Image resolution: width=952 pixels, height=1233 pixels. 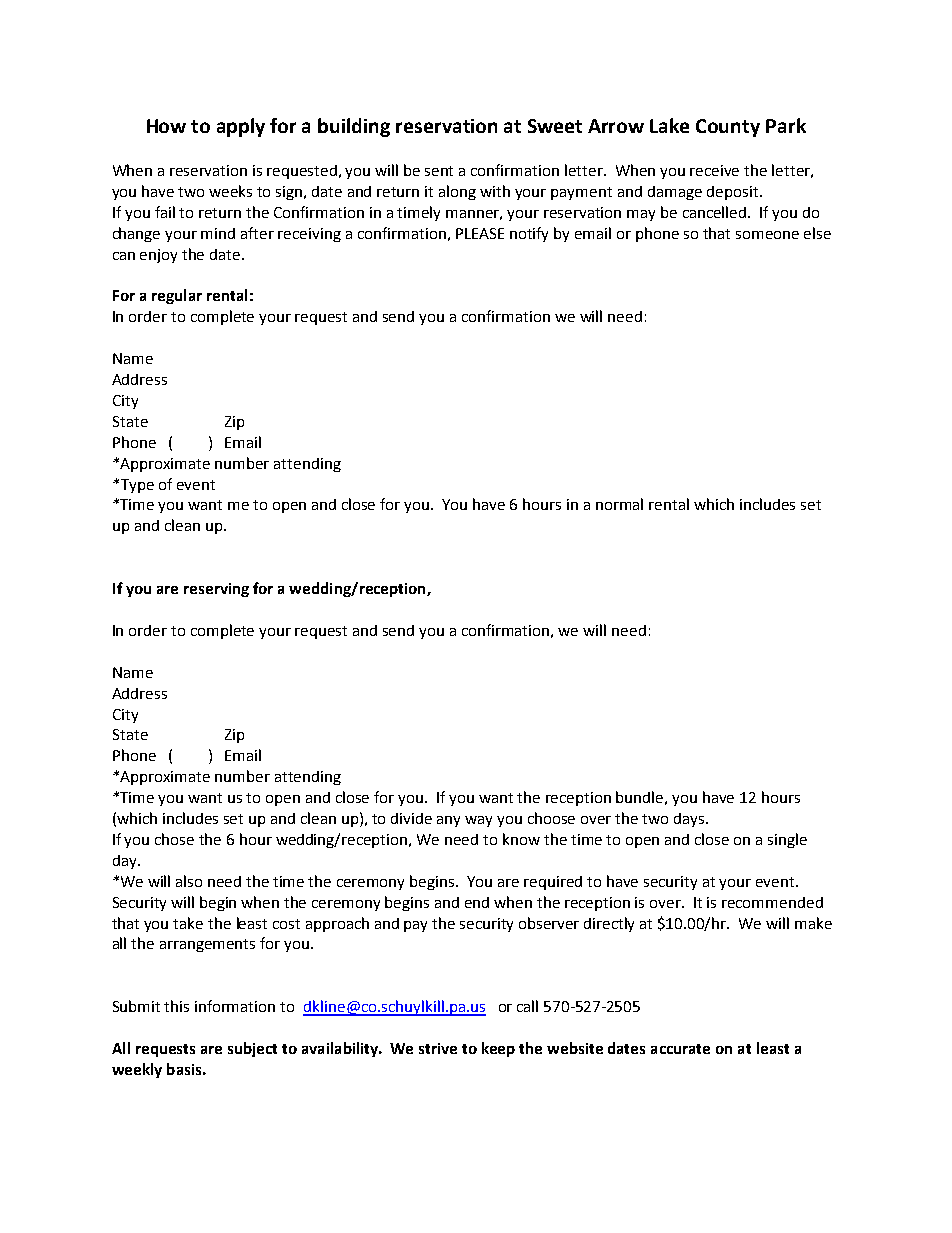 I want to click on receive, so click(x=714, y=170).
